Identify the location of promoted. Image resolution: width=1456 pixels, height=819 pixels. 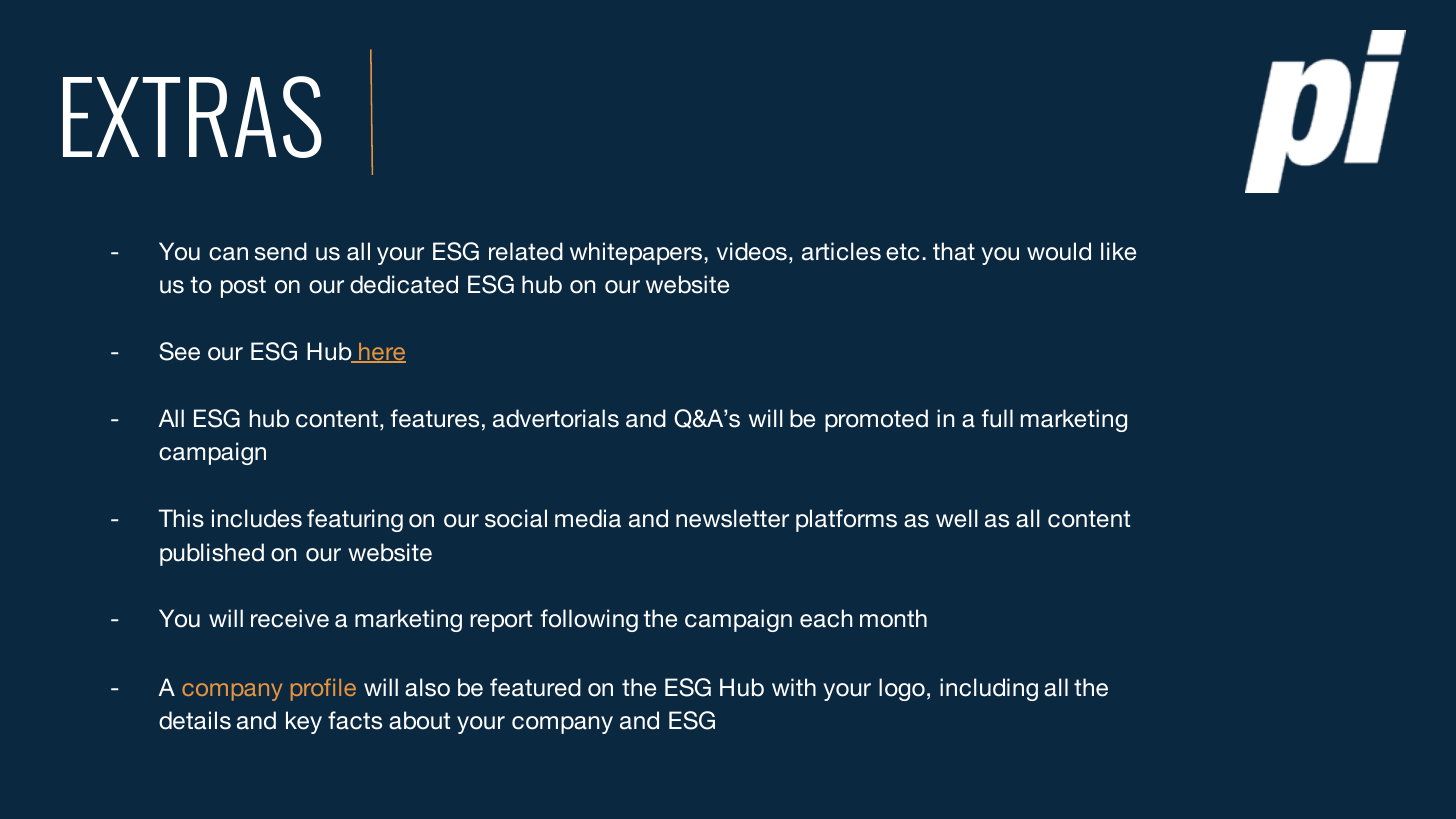
(876, 420).
